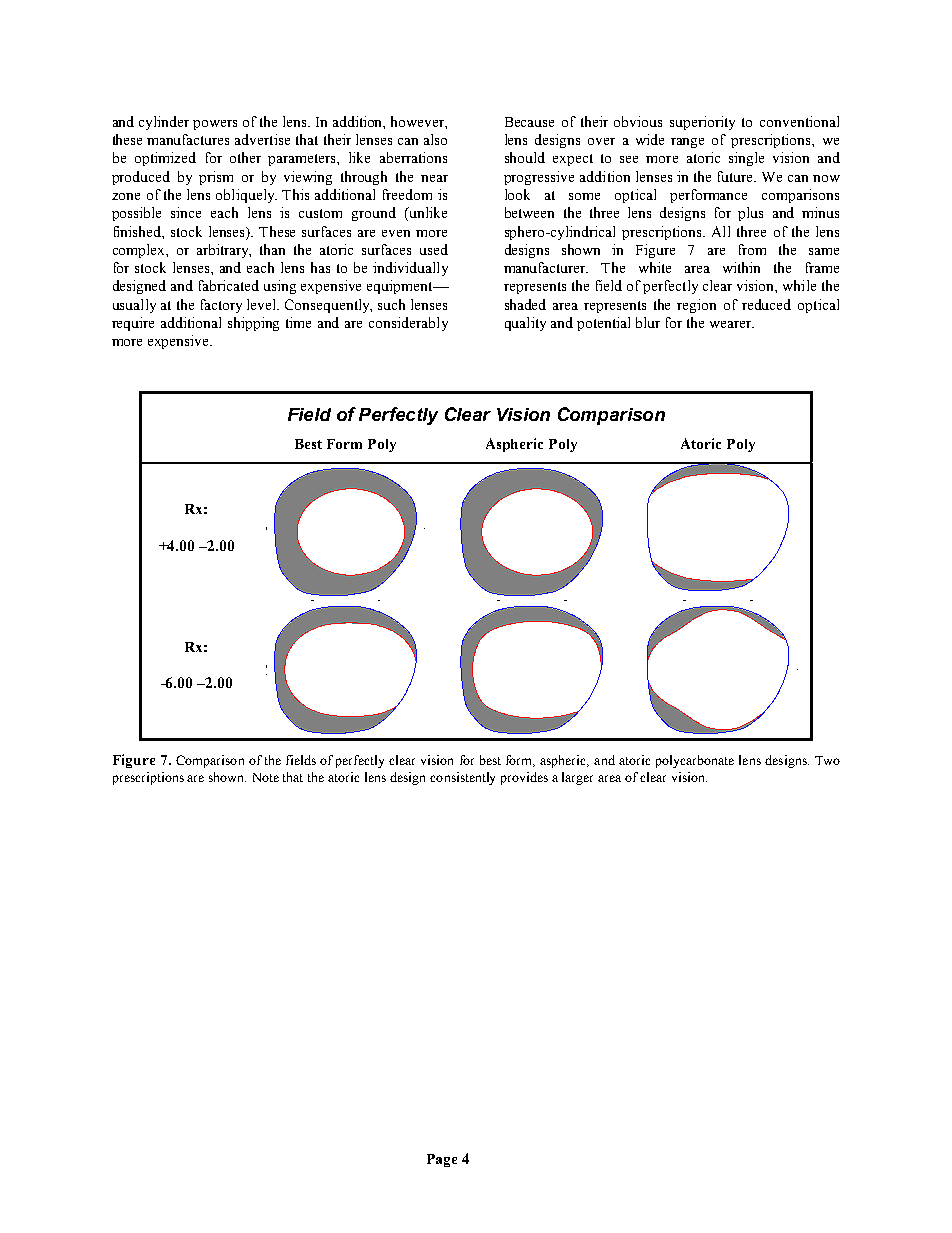  What do you see at coordinates (524, 778) in the screenshot?
I see `provides` at bounding box center [524, 778].
